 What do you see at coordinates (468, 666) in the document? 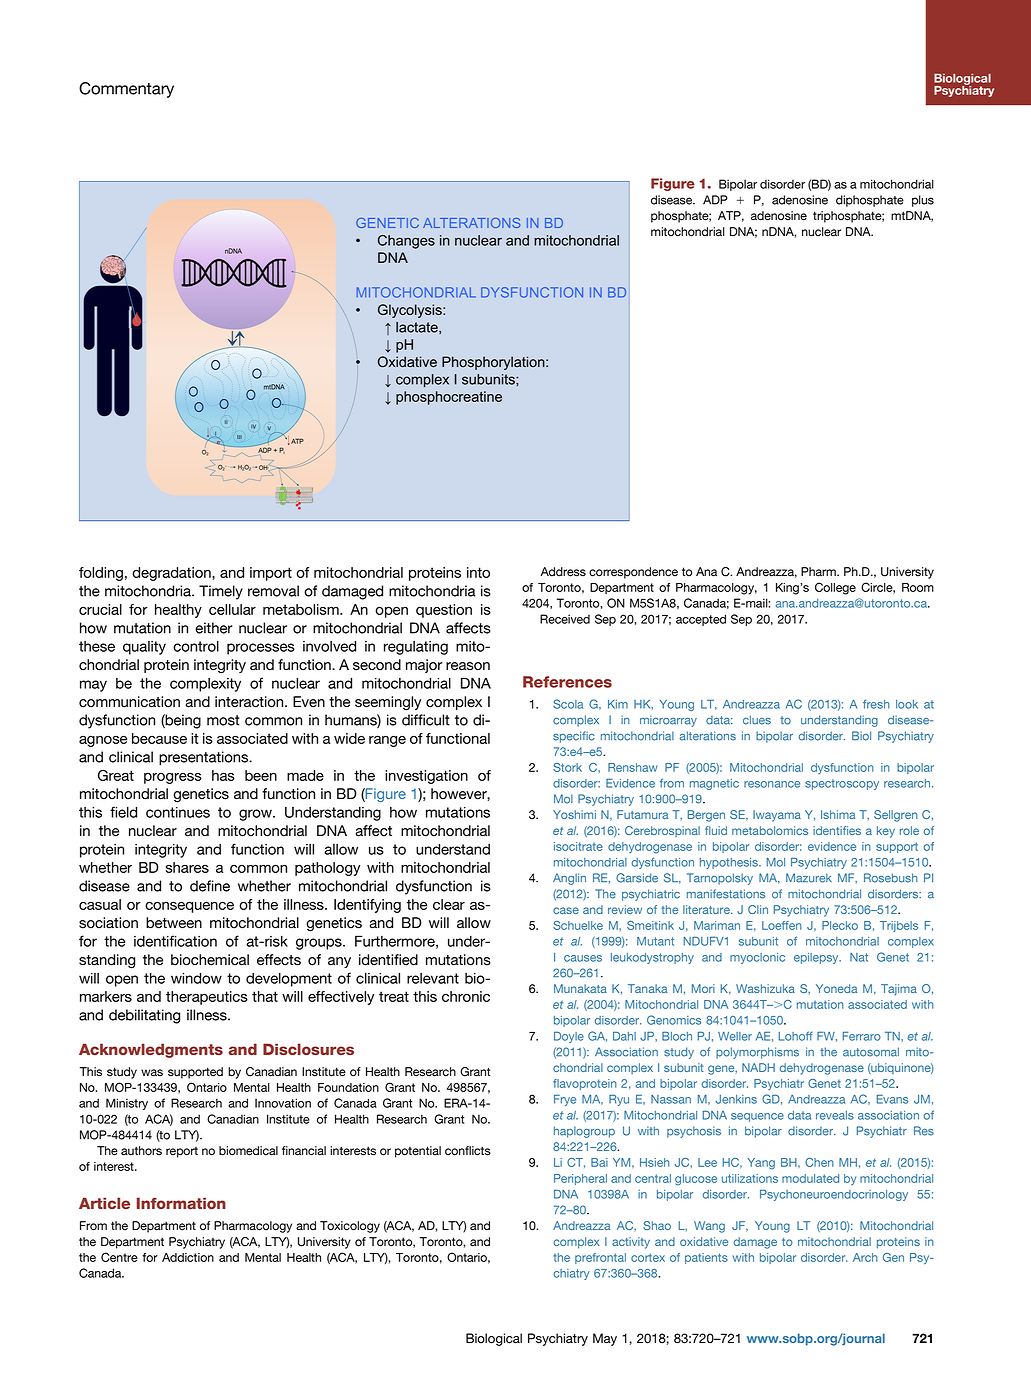
I see `reason` at bounding box center [468, 666].
